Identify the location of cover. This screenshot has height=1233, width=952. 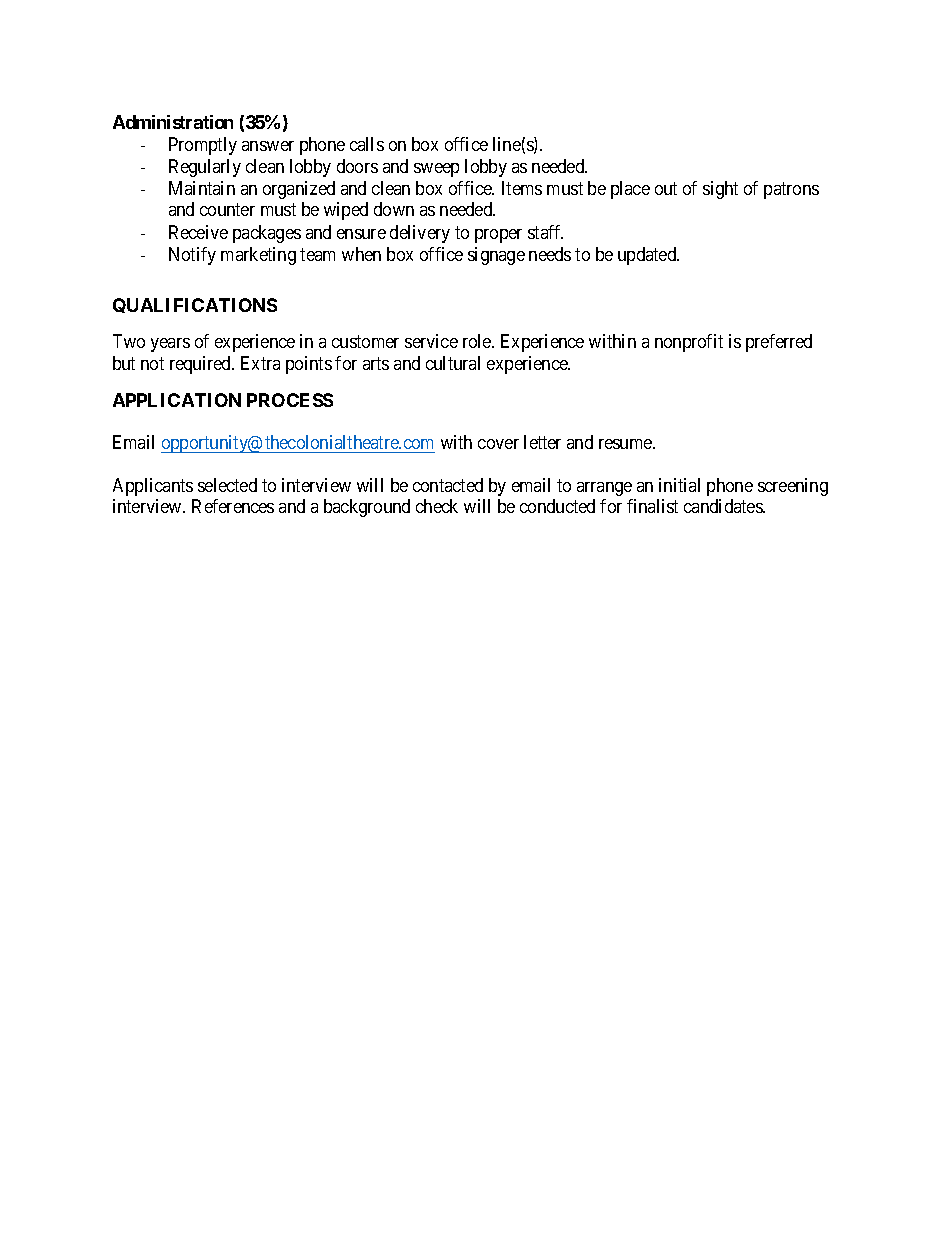
(498, 444).
